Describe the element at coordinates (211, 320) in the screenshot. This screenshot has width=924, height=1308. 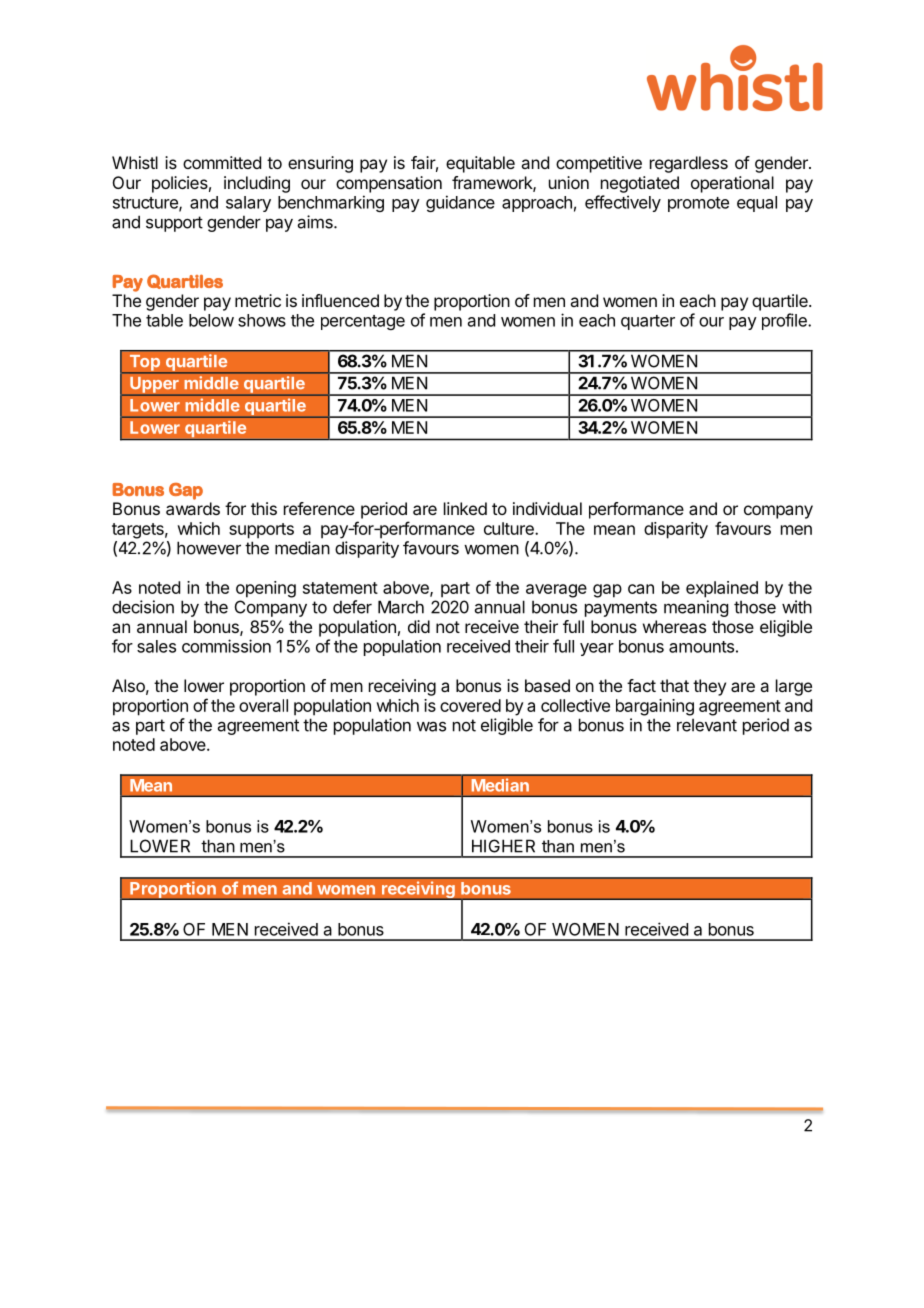
I see `below` at that location.
